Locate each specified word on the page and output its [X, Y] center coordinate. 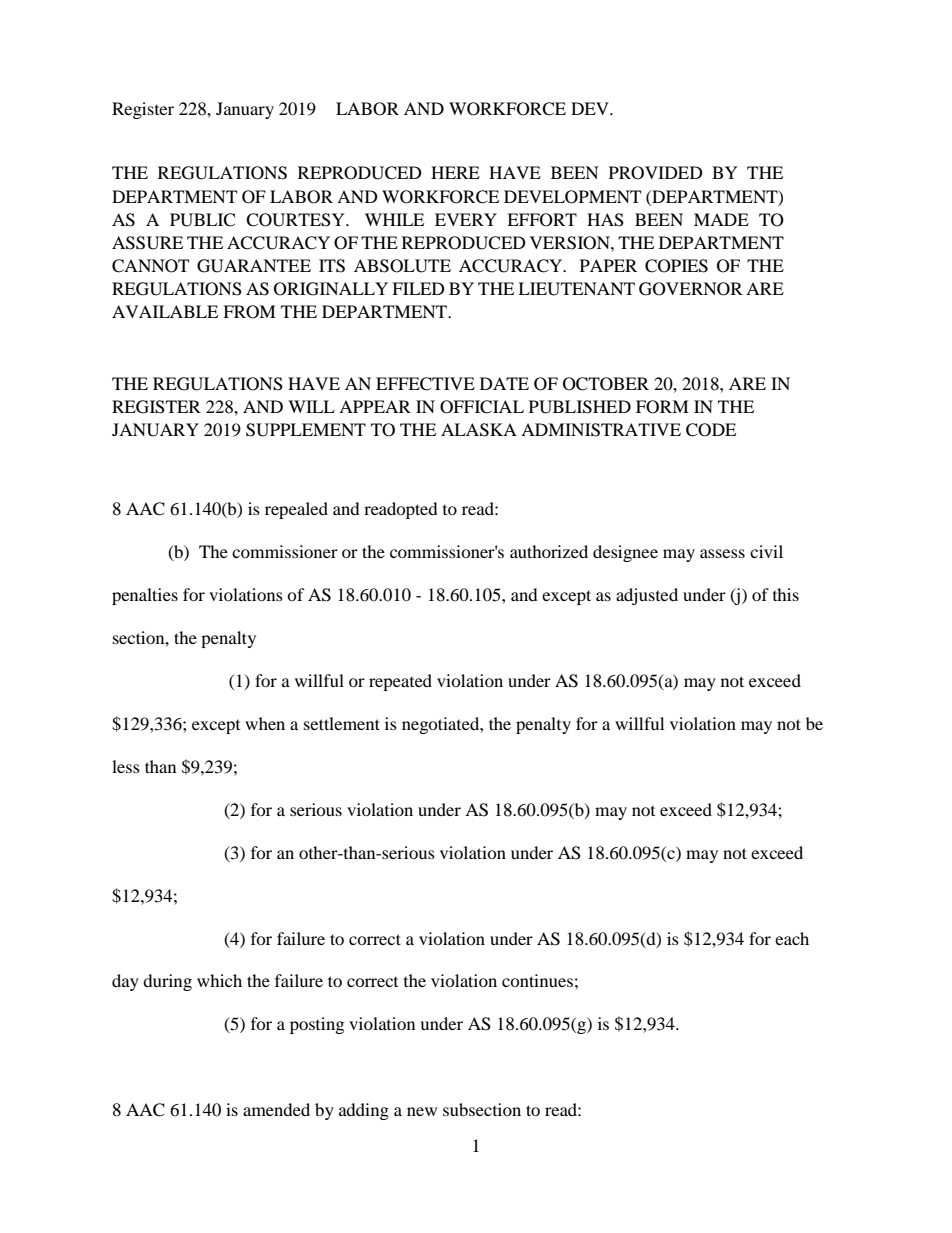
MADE [721, 219]
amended [276, 1109]
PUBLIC [202, 220]
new [422, 1111]
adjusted [647, 596]
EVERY [466, 219]
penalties [145, 596]
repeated [400, 682]
